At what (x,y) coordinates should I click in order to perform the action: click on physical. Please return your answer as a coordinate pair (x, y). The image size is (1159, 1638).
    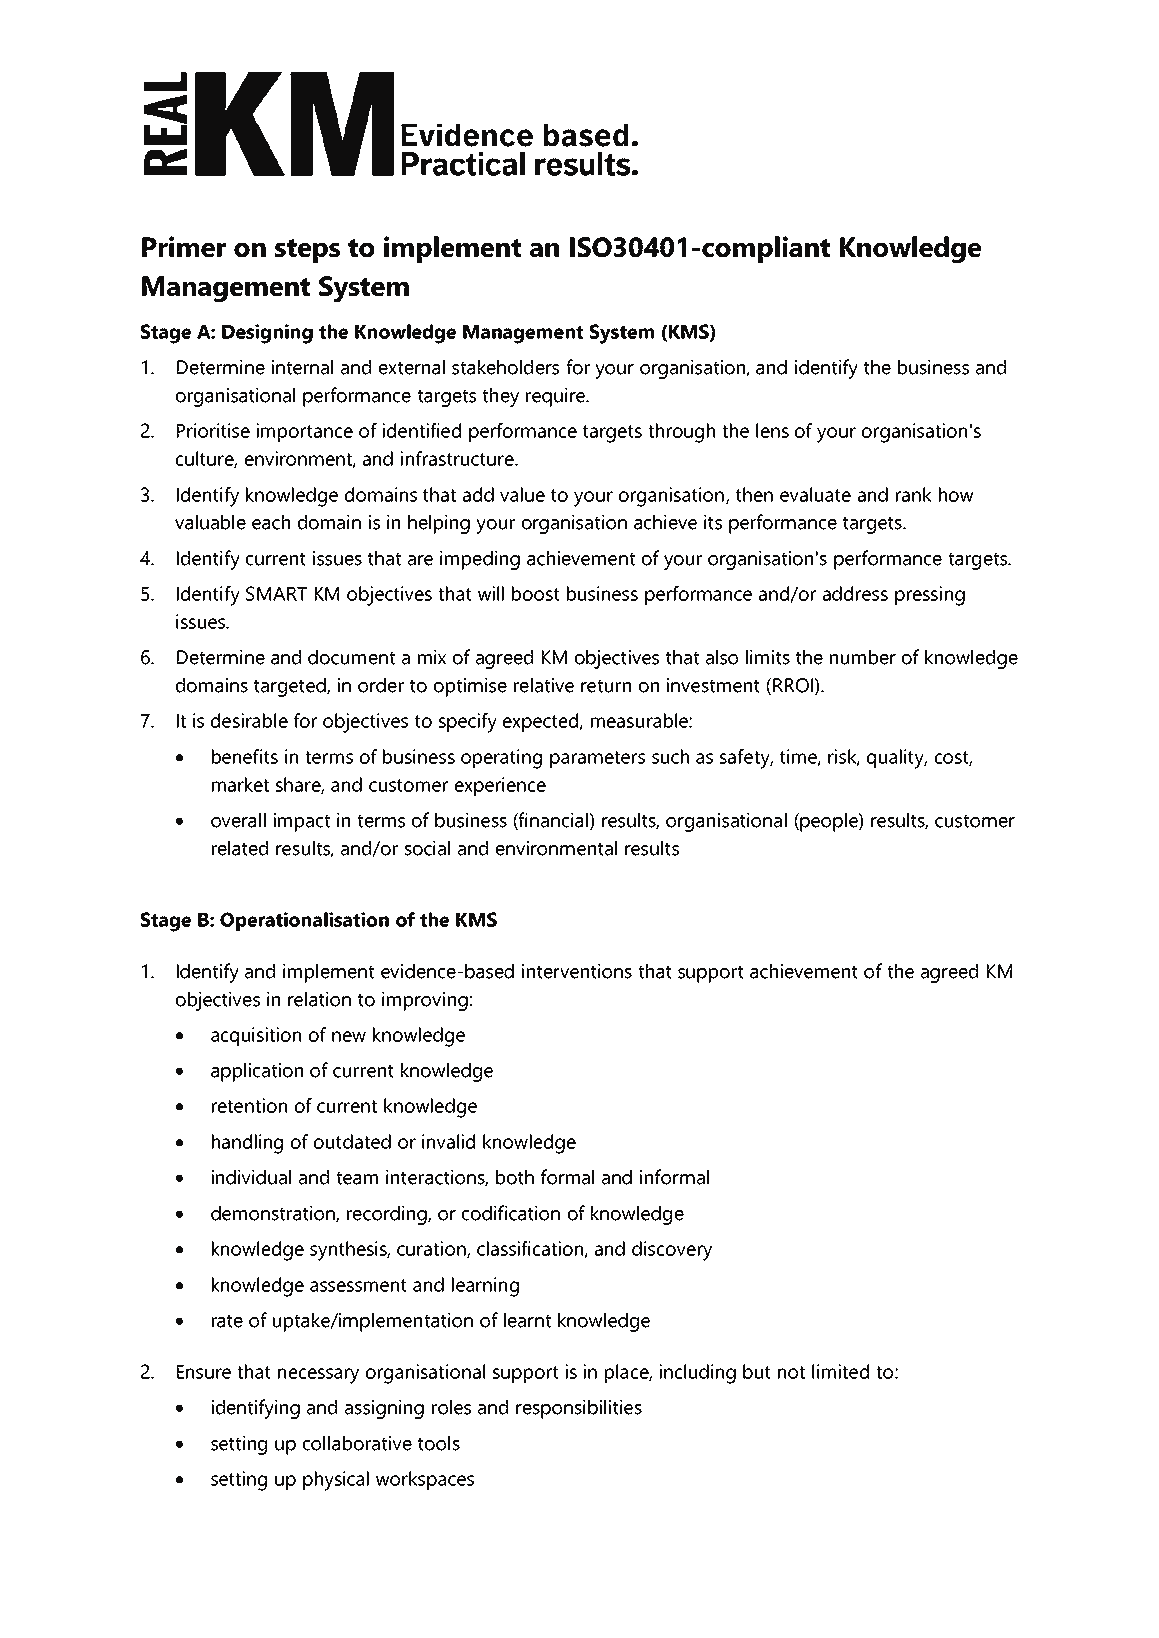
    Looking at the image, I should click on (336, 1481).
